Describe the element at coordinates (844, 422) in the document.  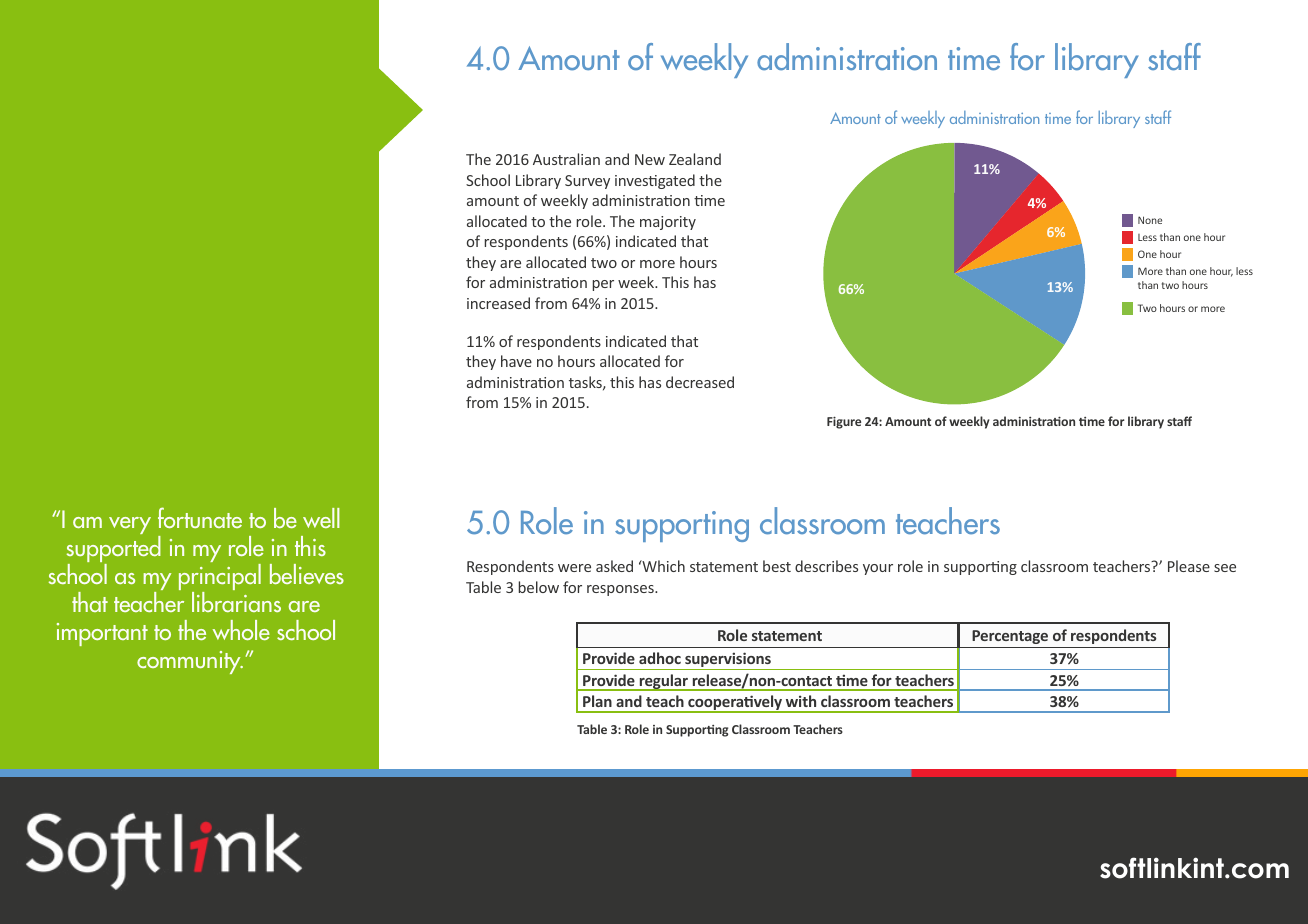
I see `Figure` at that location.
